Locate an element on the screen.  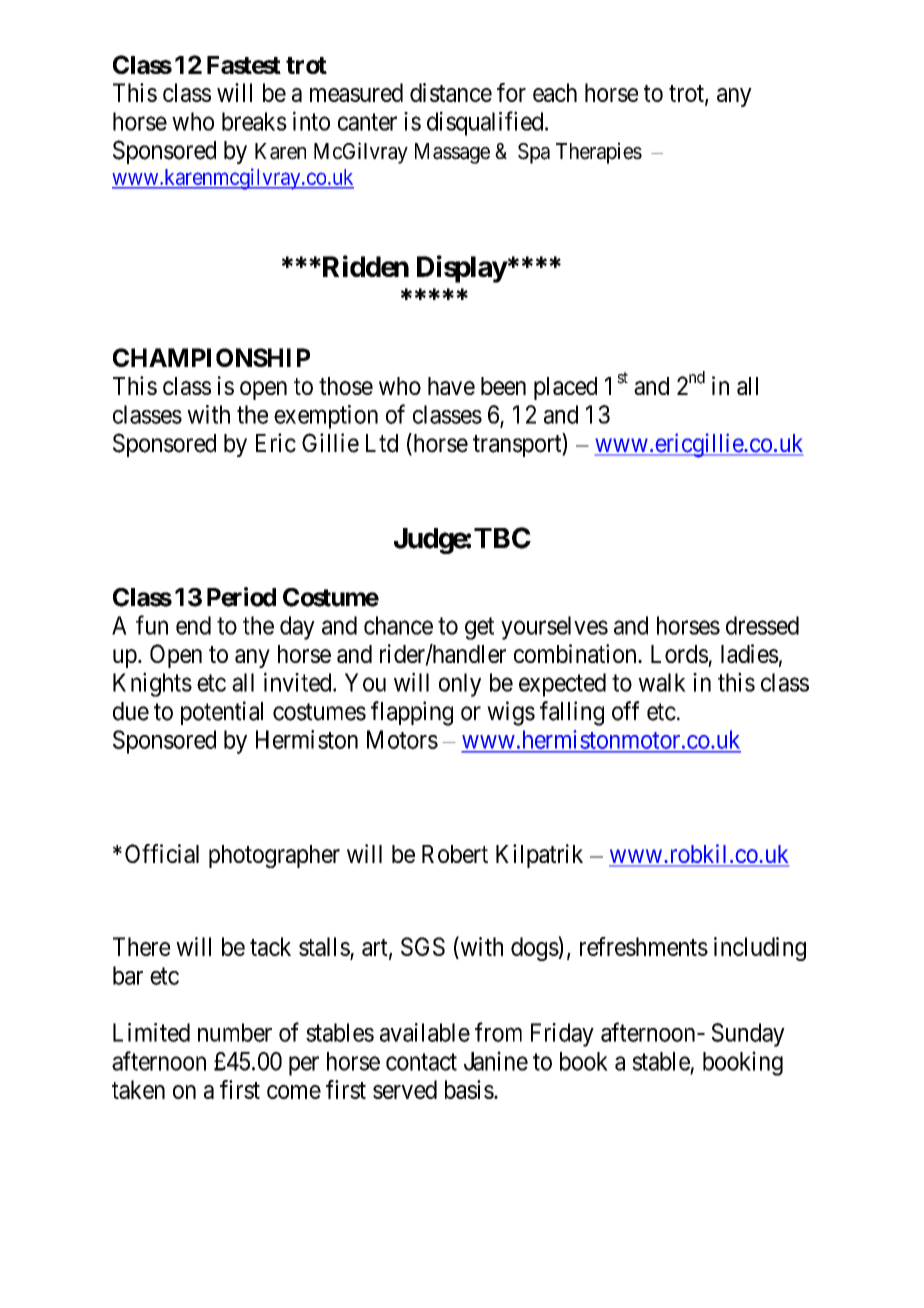
contact is located at coordinates (421, 1062).
